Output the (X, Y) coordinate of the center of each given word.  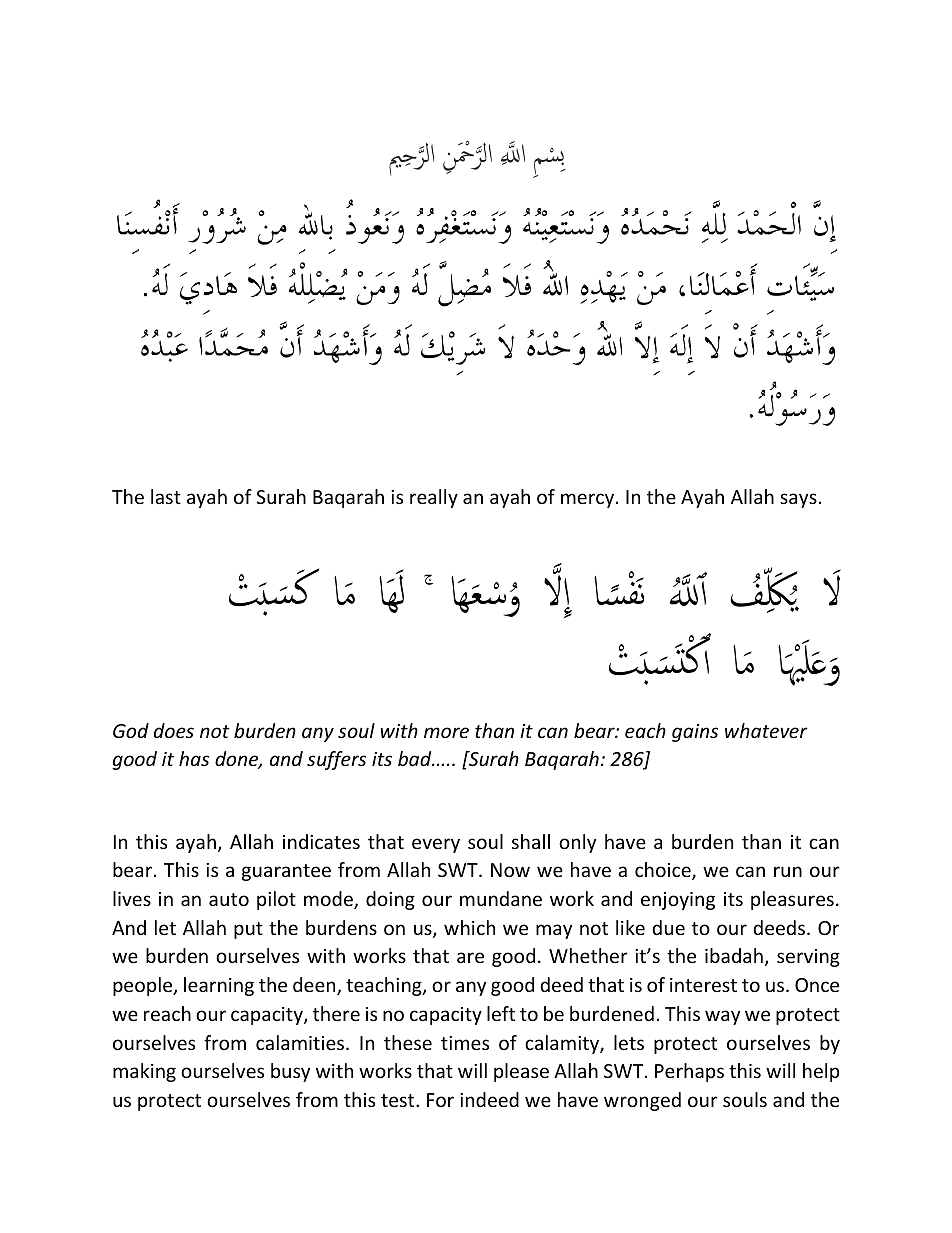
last (166, 496)
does (174, 730)
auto (229, 899)
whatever (766, 730)
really (434, 498)
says (798, 500)
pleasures (792, 900)
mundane (501, 898)
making (144, 1072)
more (446, 732)
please (521, 1072)
